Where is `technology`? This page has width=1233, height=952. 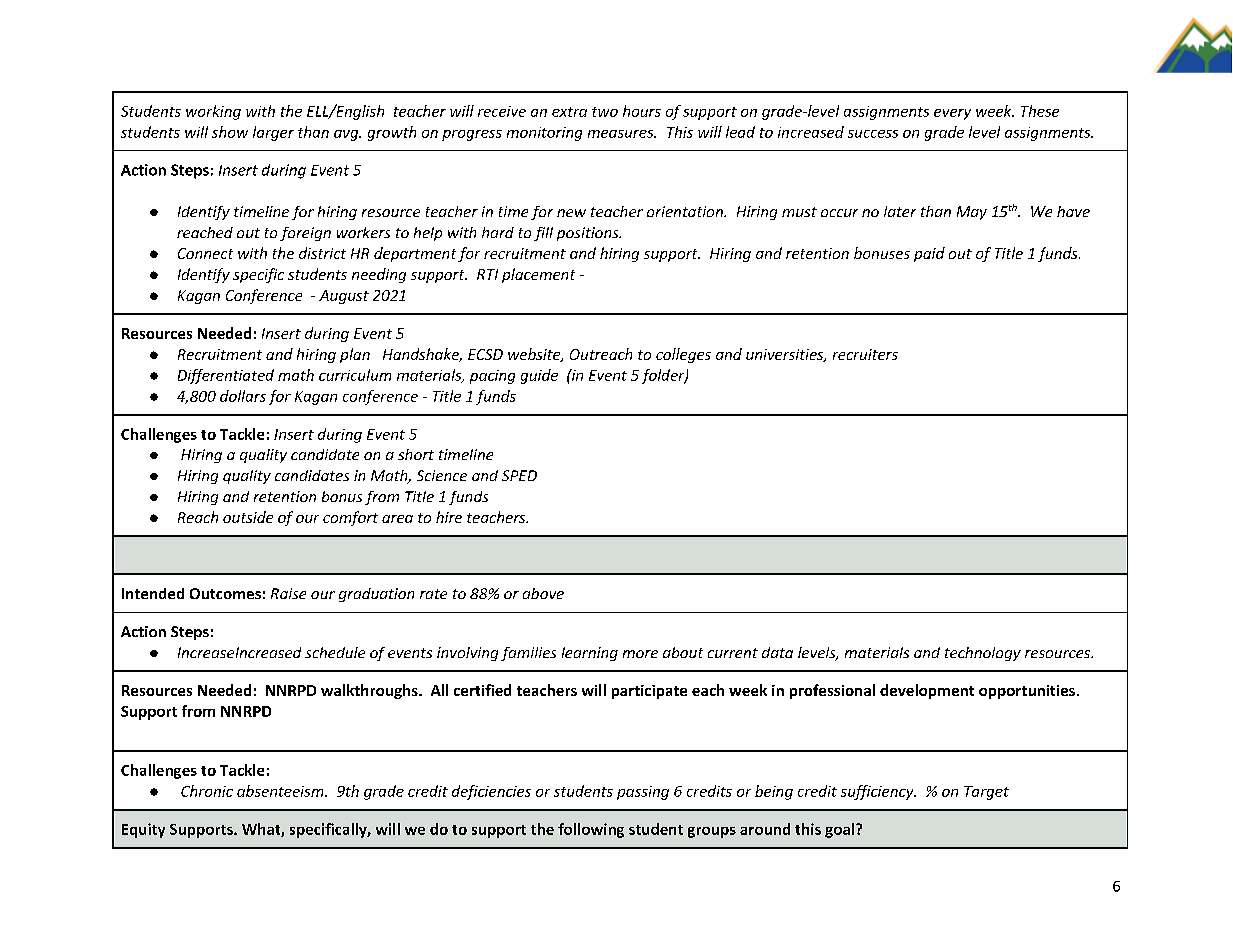
technology is located at coordinates (983, 654).
